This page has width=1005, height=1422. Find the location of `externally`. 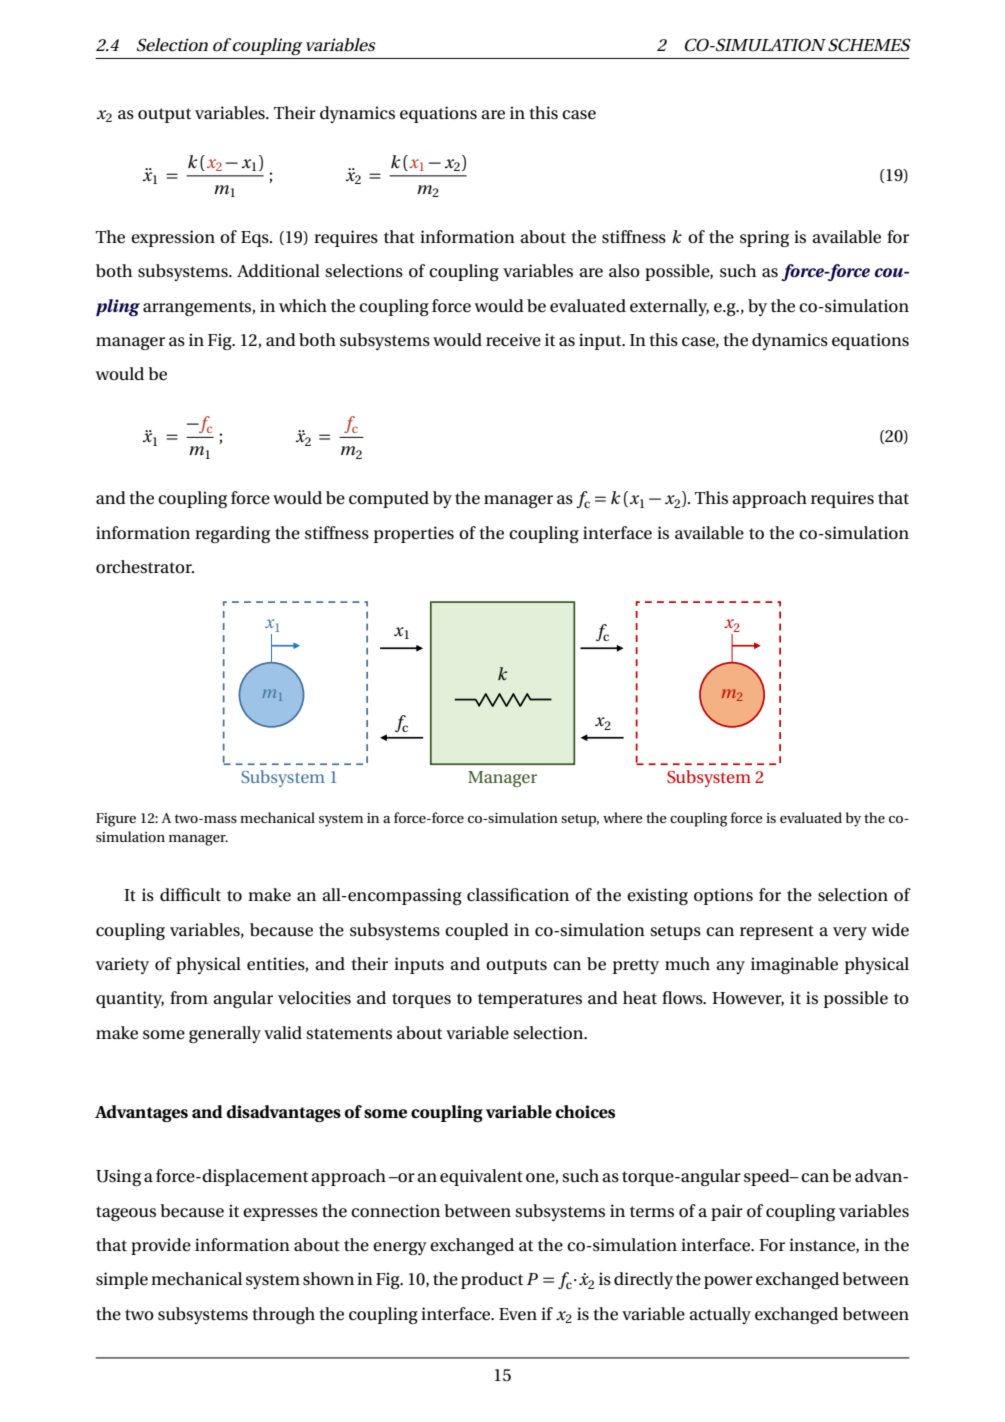

externally is located at coordinates (669, 307).
